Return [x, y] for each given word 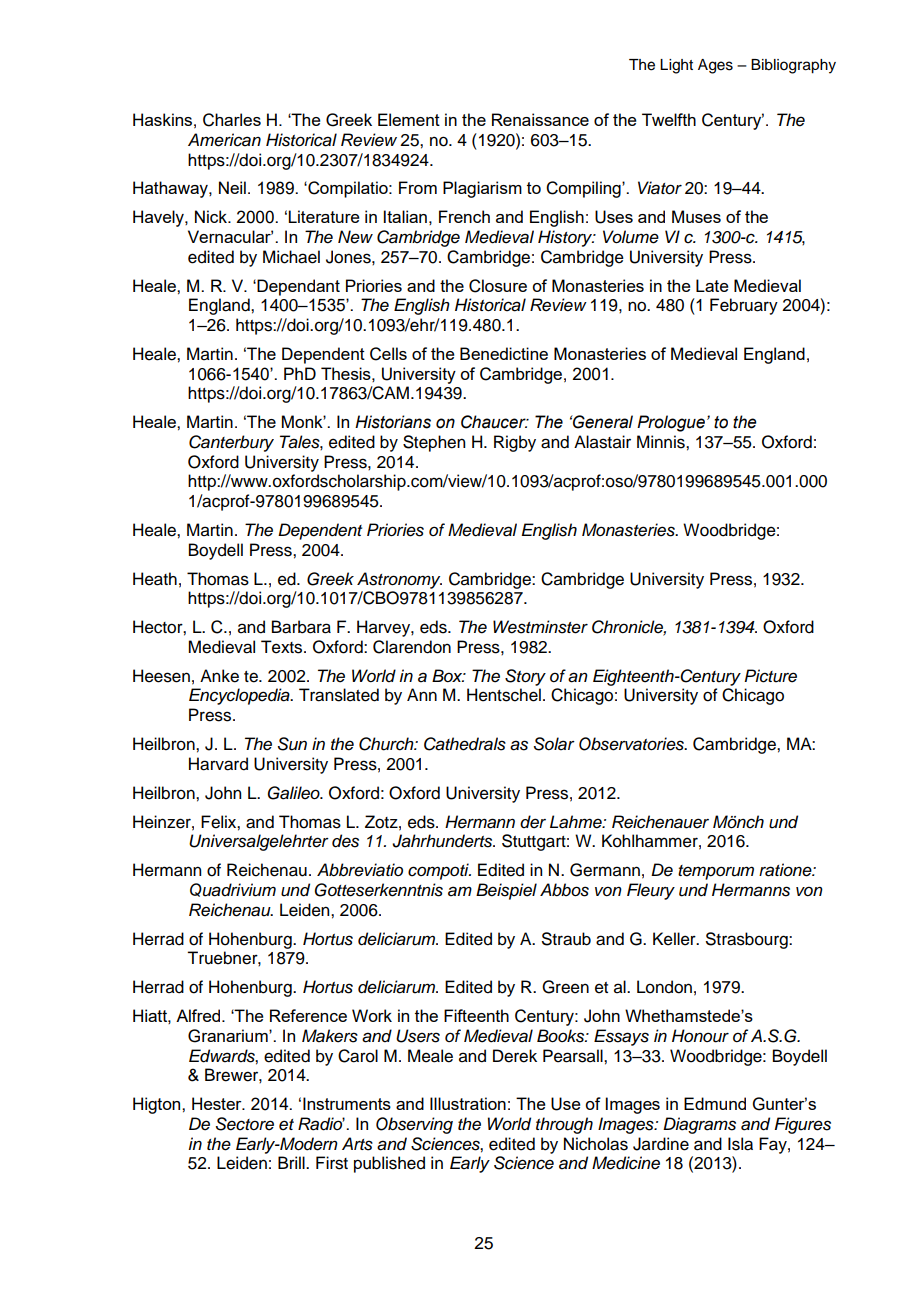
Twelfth [669, 119]
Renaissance [540, 119]
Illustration [468, 1103]
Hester [218, 1103]
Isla [740, 1144]
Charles [232, 120]
